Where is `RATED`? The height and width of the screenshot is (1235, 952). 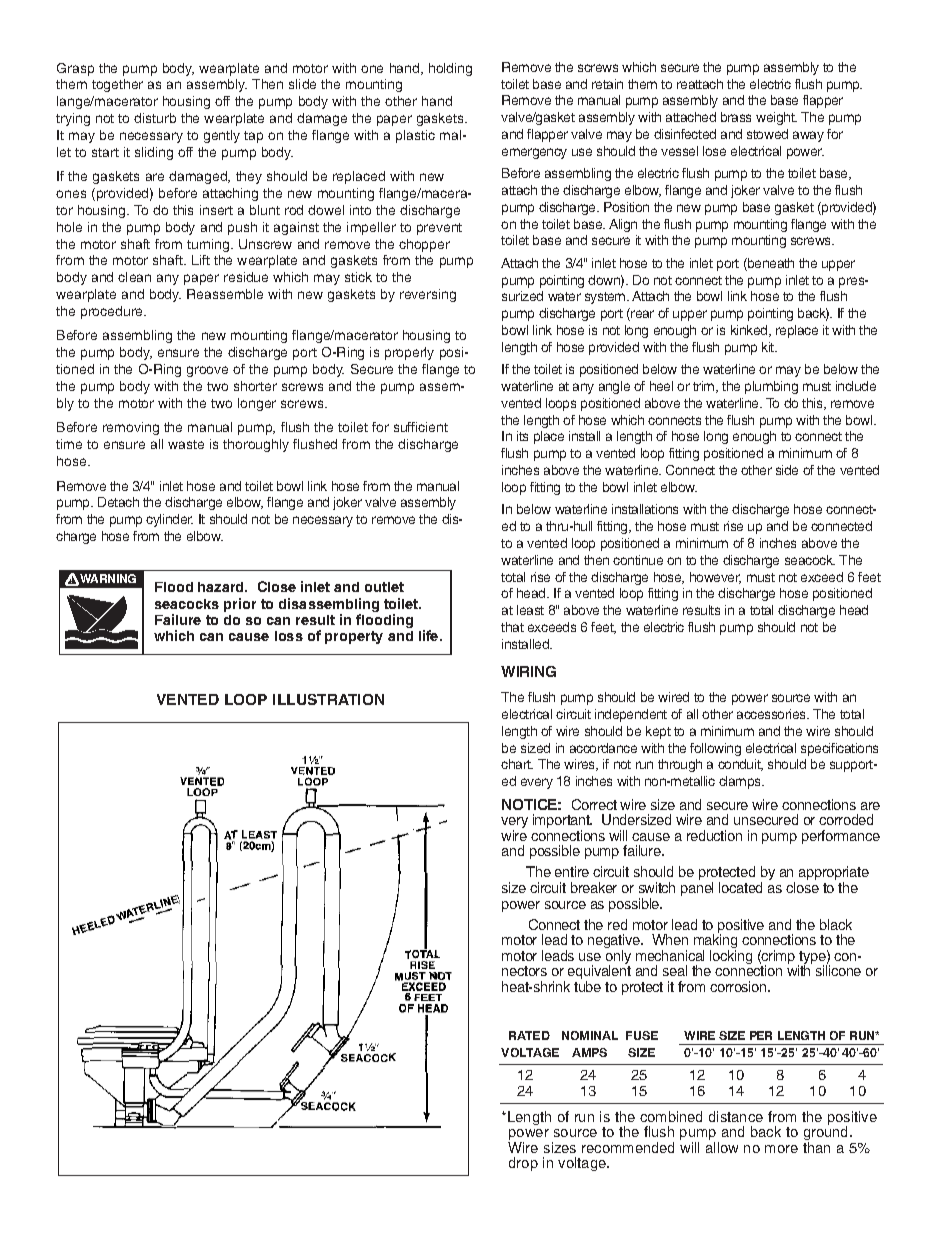 RATED is located at coordinates (529, 1035).
